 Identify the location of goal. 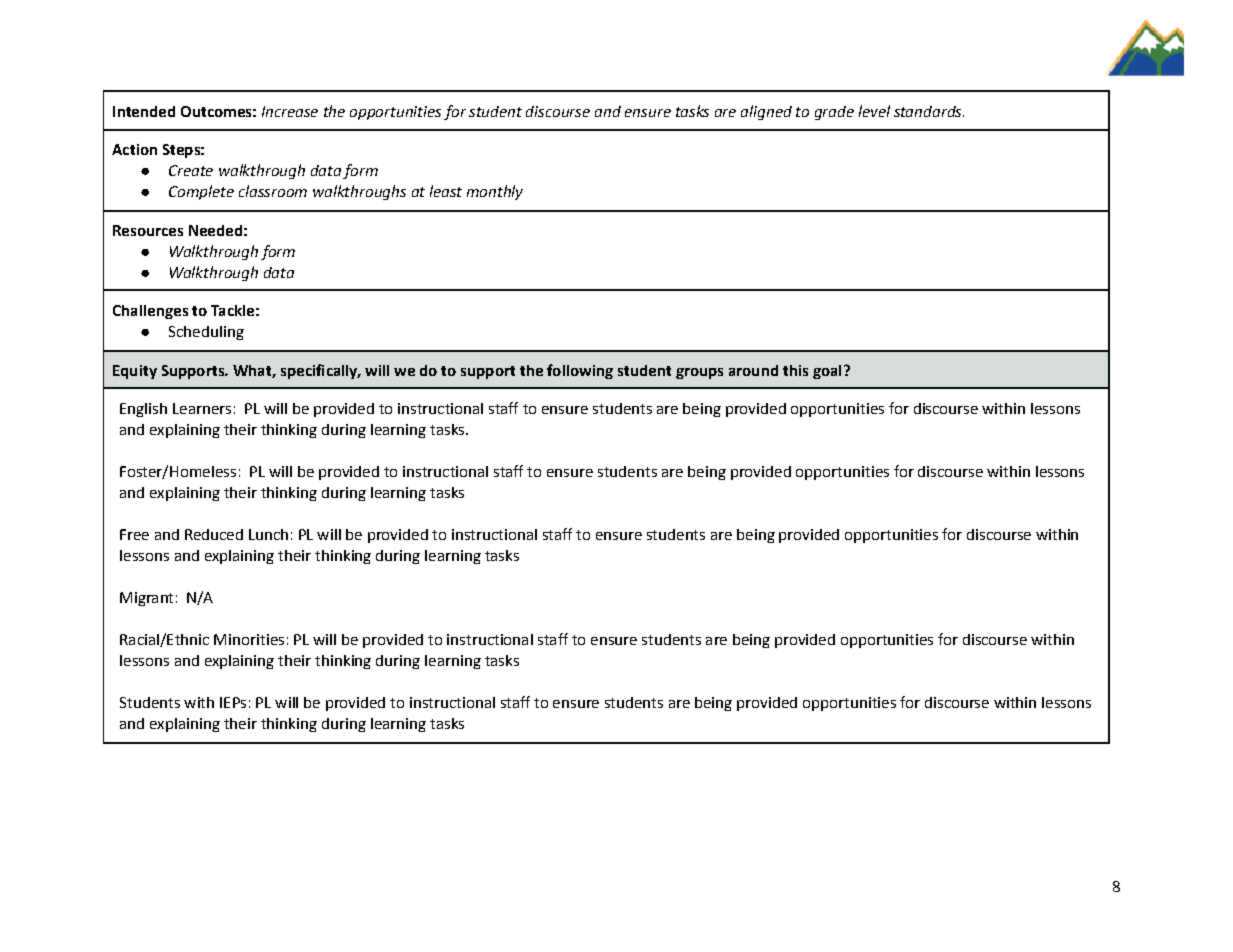
(827, 372).
